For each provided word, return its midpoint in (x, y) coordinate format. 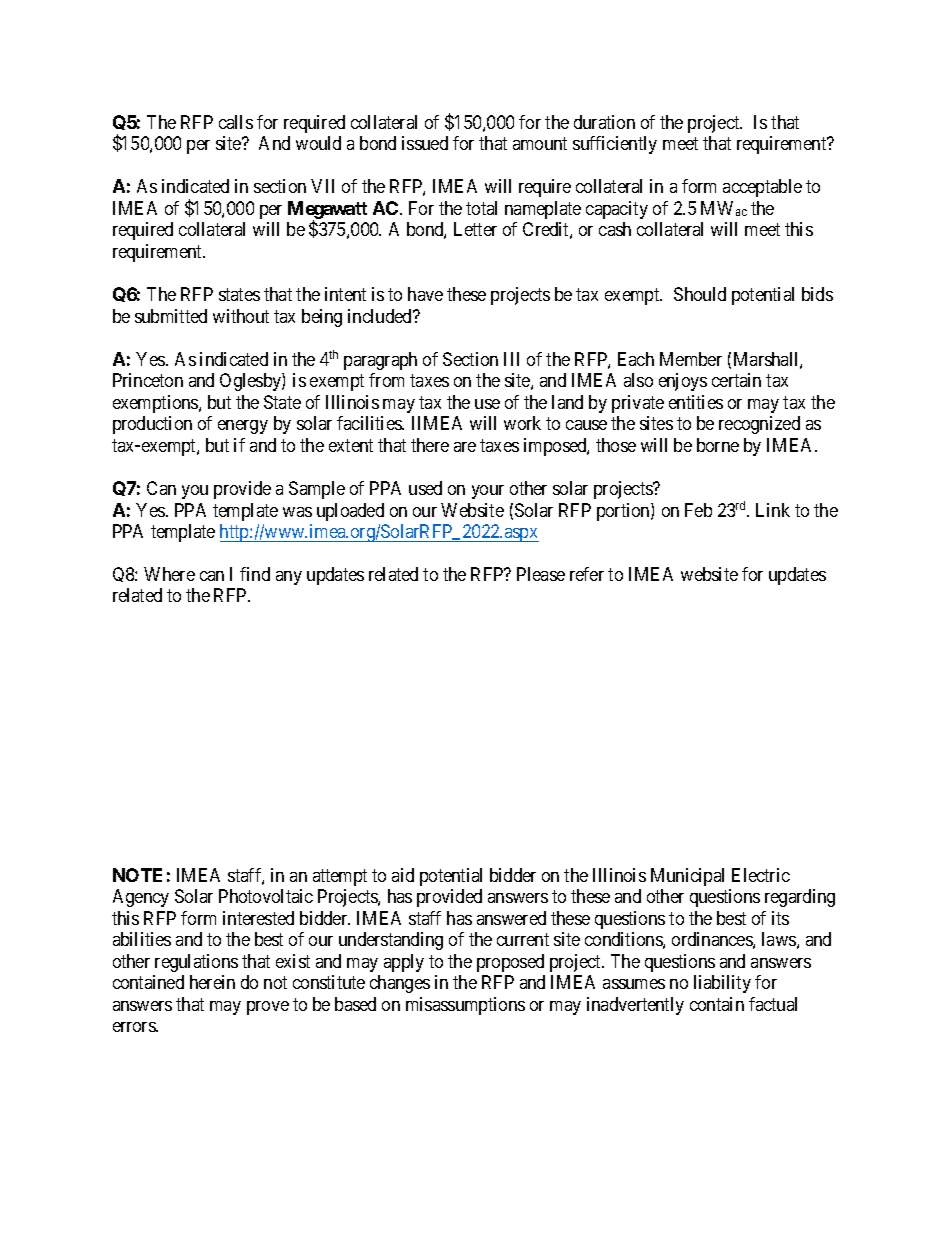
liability (722, 984)
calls (236, 122)
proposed (510, 963)
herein (212, 982)
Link (773, 510)
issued (425, 143)
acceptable (762, 188)
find (255, 574)
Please (541, 574)
